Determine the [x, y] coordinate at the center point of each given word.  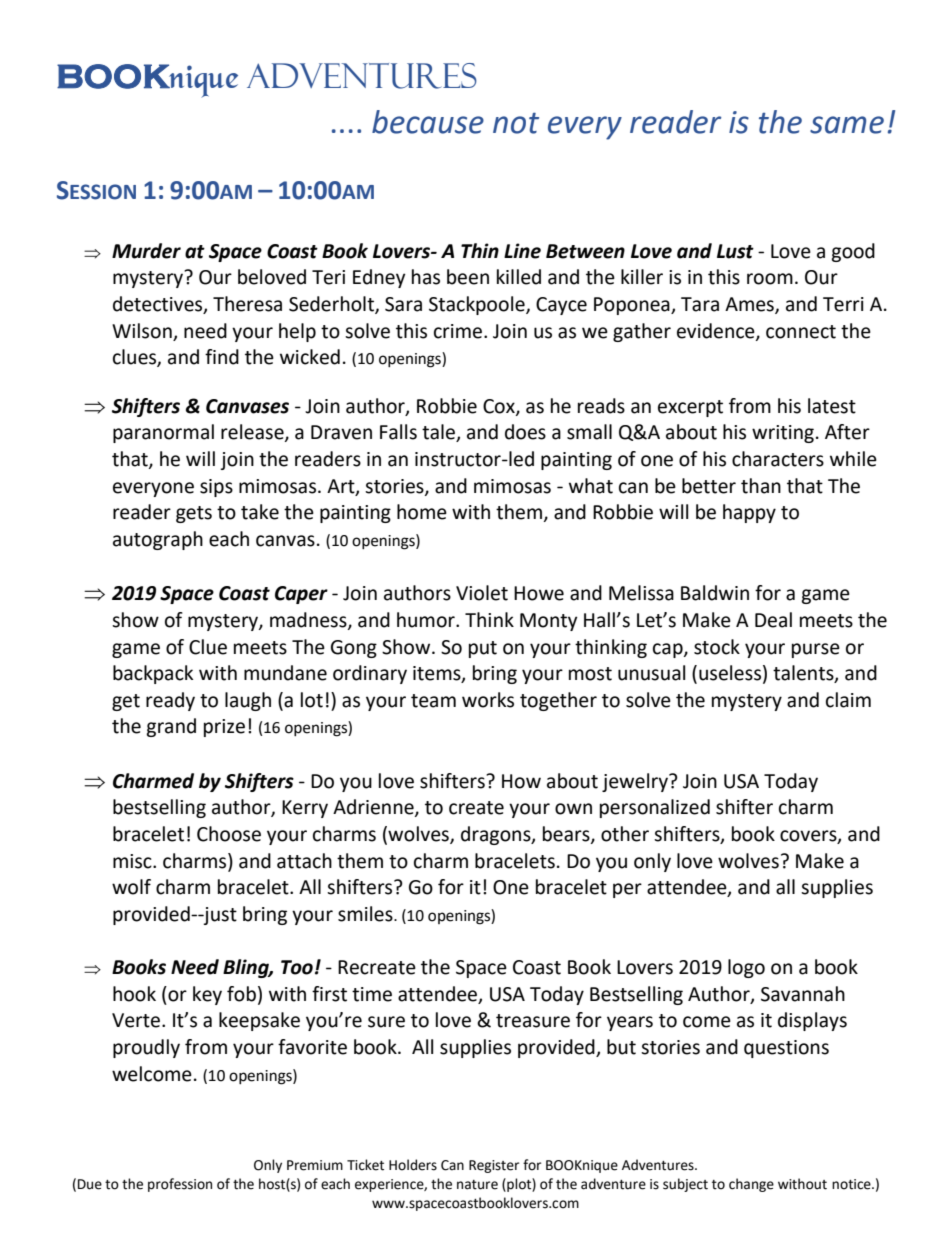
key [207, 995]
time [372, 994]
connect [801, 332]
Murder [146, 251]
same [847, 125]
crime [459, 331]
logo [746, 968]
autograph [158, 540]
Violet [482, 593]
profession [180, 1185]
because [428, 122]
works [488, 700]
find [222, 357]
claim [848, 700]
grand [171, 727]
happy [749, 513]
